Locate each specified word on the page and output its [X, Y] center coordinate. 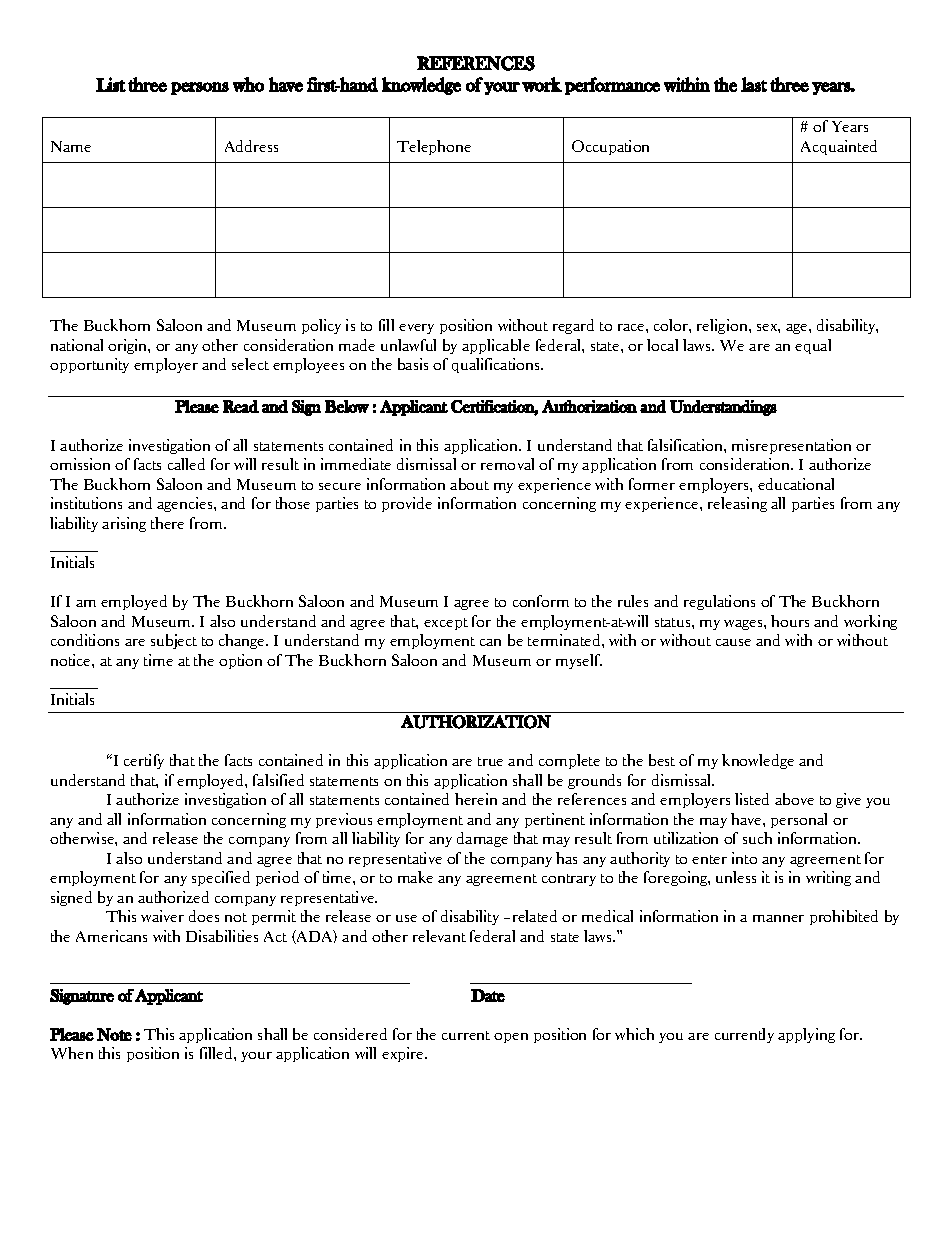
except [446, 624]
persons [200, 88]
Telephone [434, 147]
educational [796, 484]
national [77, 345]
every [416, 329]
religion [723, 326]
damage [482, 839]
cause [733, 642]
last [754, 84]
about [469, 484]
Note [114, 1034]
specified [221, 878]
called [186, 464]
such [757, 838]
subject [174, 641]
